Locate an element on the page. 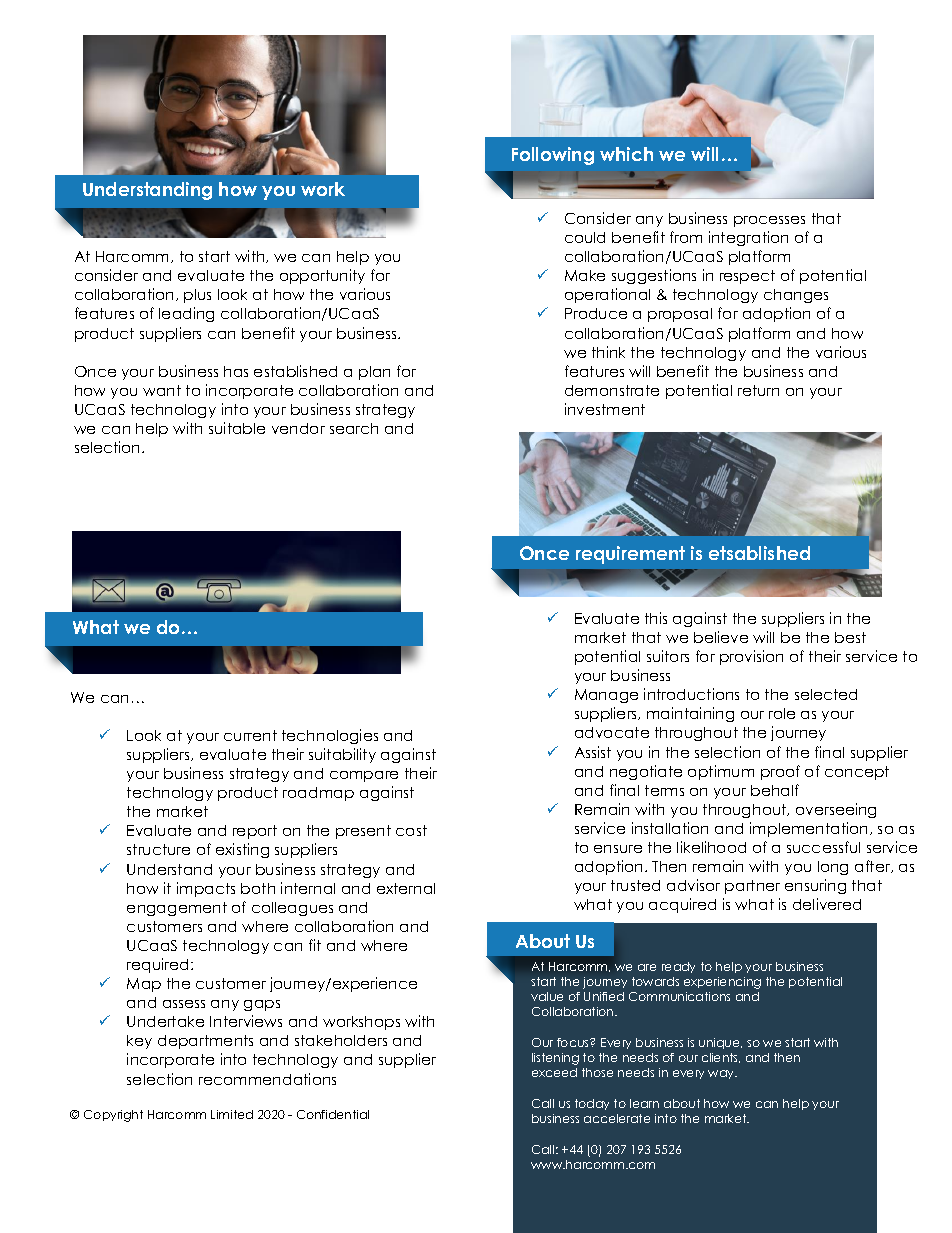  Manage is located at coordinates (606, 696).
